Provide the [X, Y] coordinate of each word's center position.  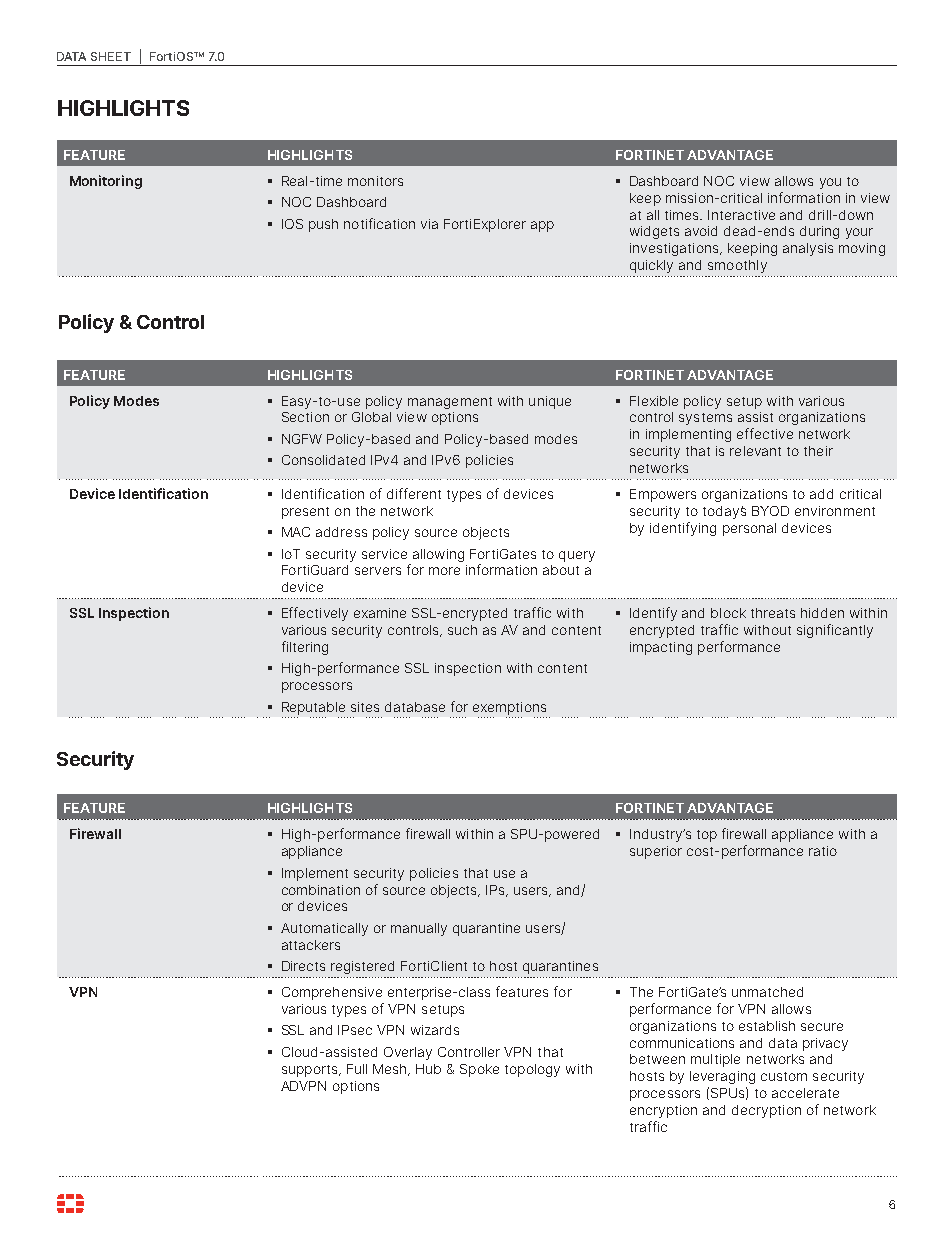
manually [419, 929]
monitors [375, 181]
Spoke [479, 1070]
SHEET [111, 56]
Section [305, 417]
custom [784, 1076]
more [444, 571]
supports [311, 1071]
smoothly [737, 266]
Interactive [741, 215]
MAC [296, 532]
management [450, 403]
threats [773, 613]
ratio [823, 851]
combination [321, 890]
